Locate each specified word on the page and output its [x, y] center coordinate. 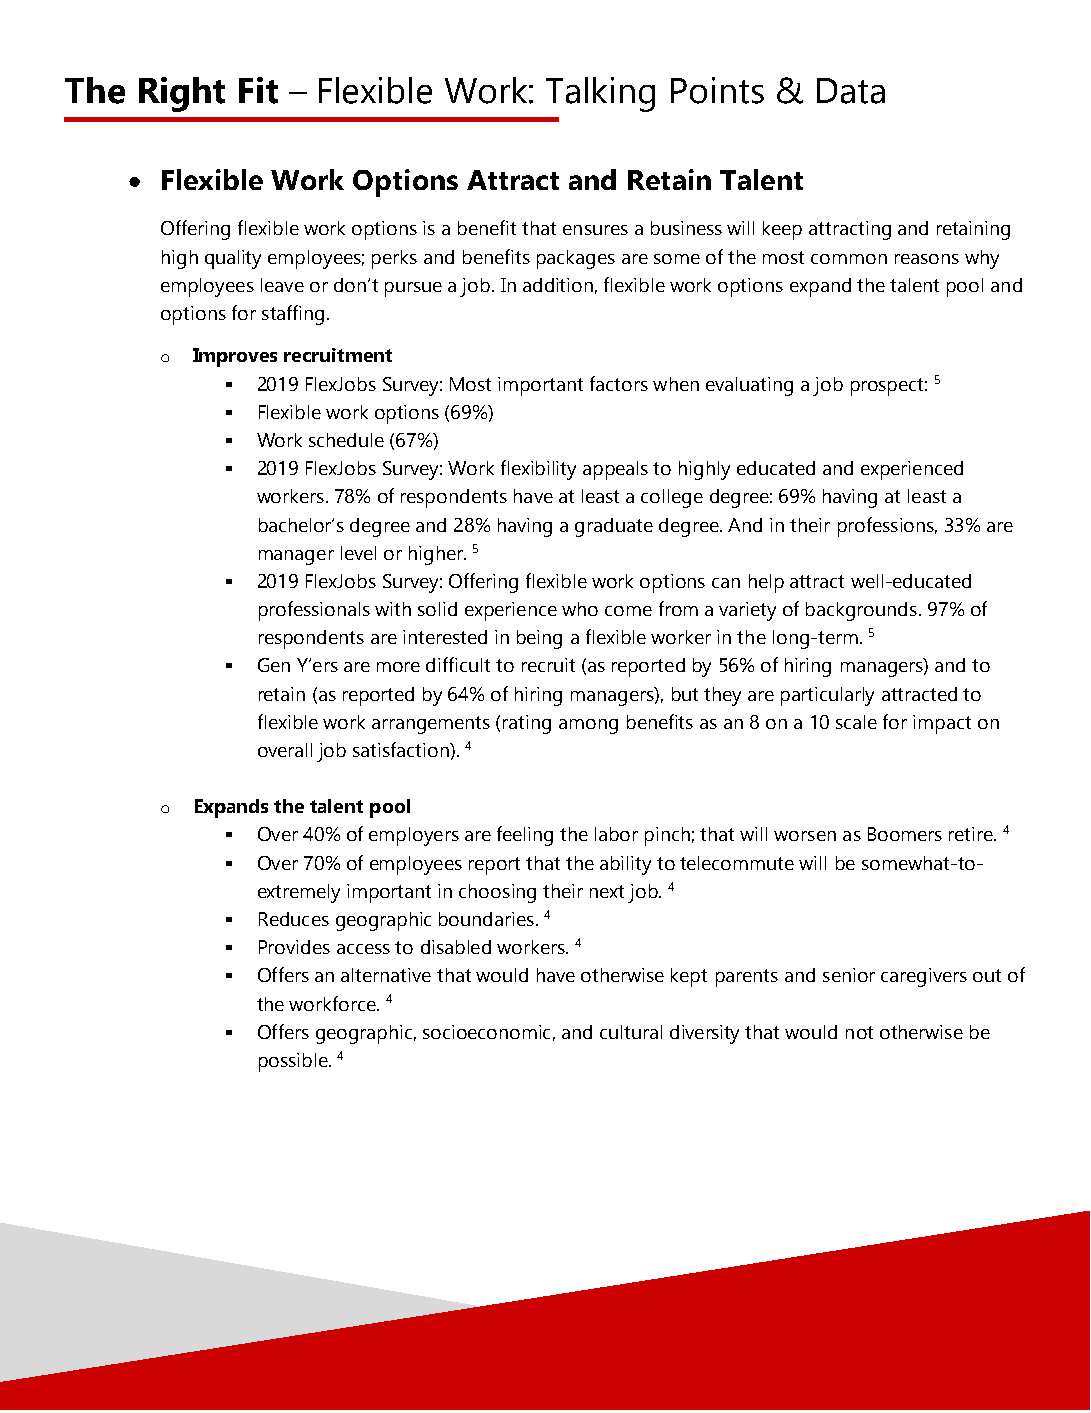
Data [851, 91]
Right [182, 94]
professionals [314, 611]
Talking [600, 94]
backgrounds [861, 611]
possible [294, 1062]
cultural [631, 1032]
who [580, 609]
